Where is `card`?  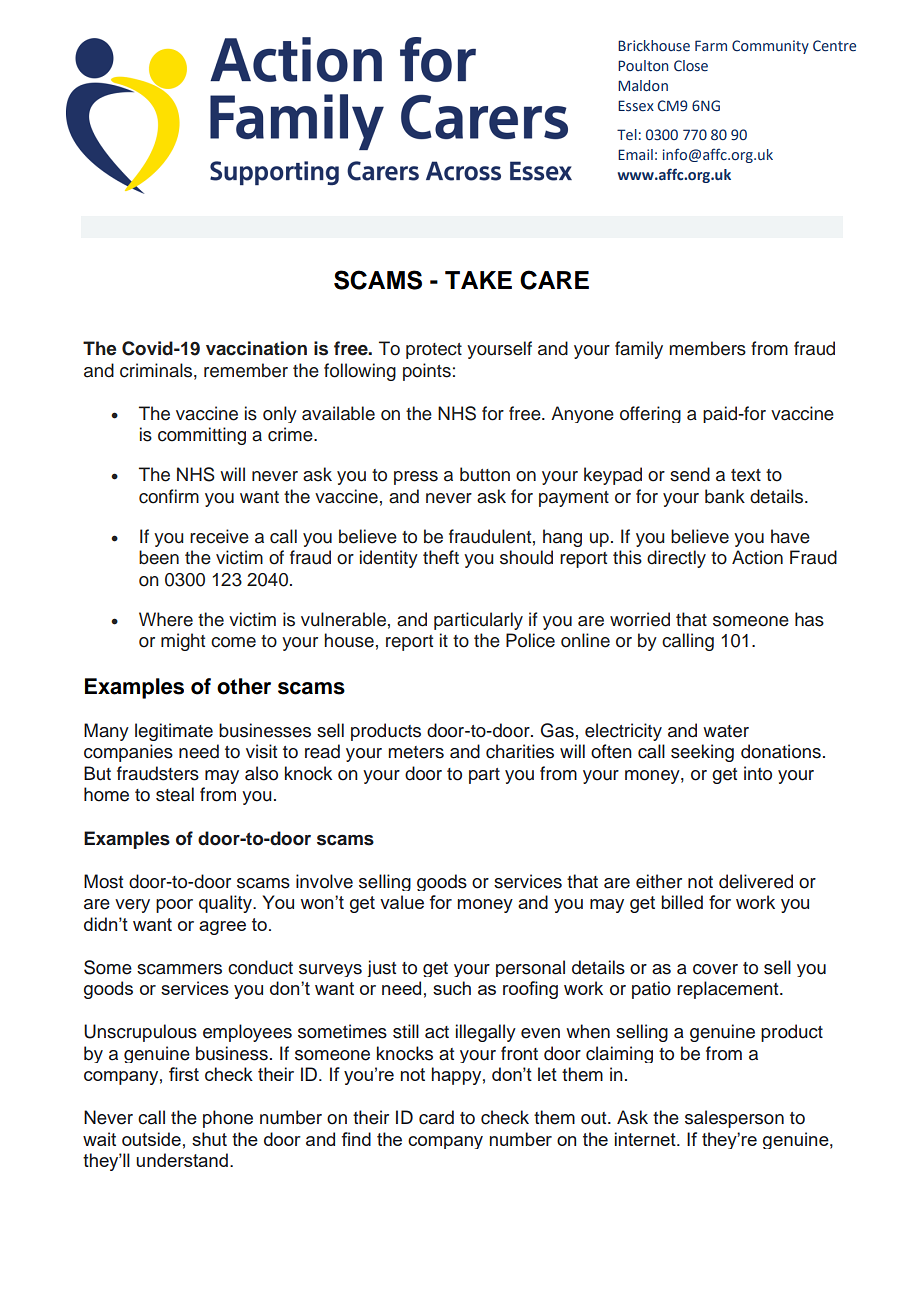 card is located at coordinates (436, 1117).
